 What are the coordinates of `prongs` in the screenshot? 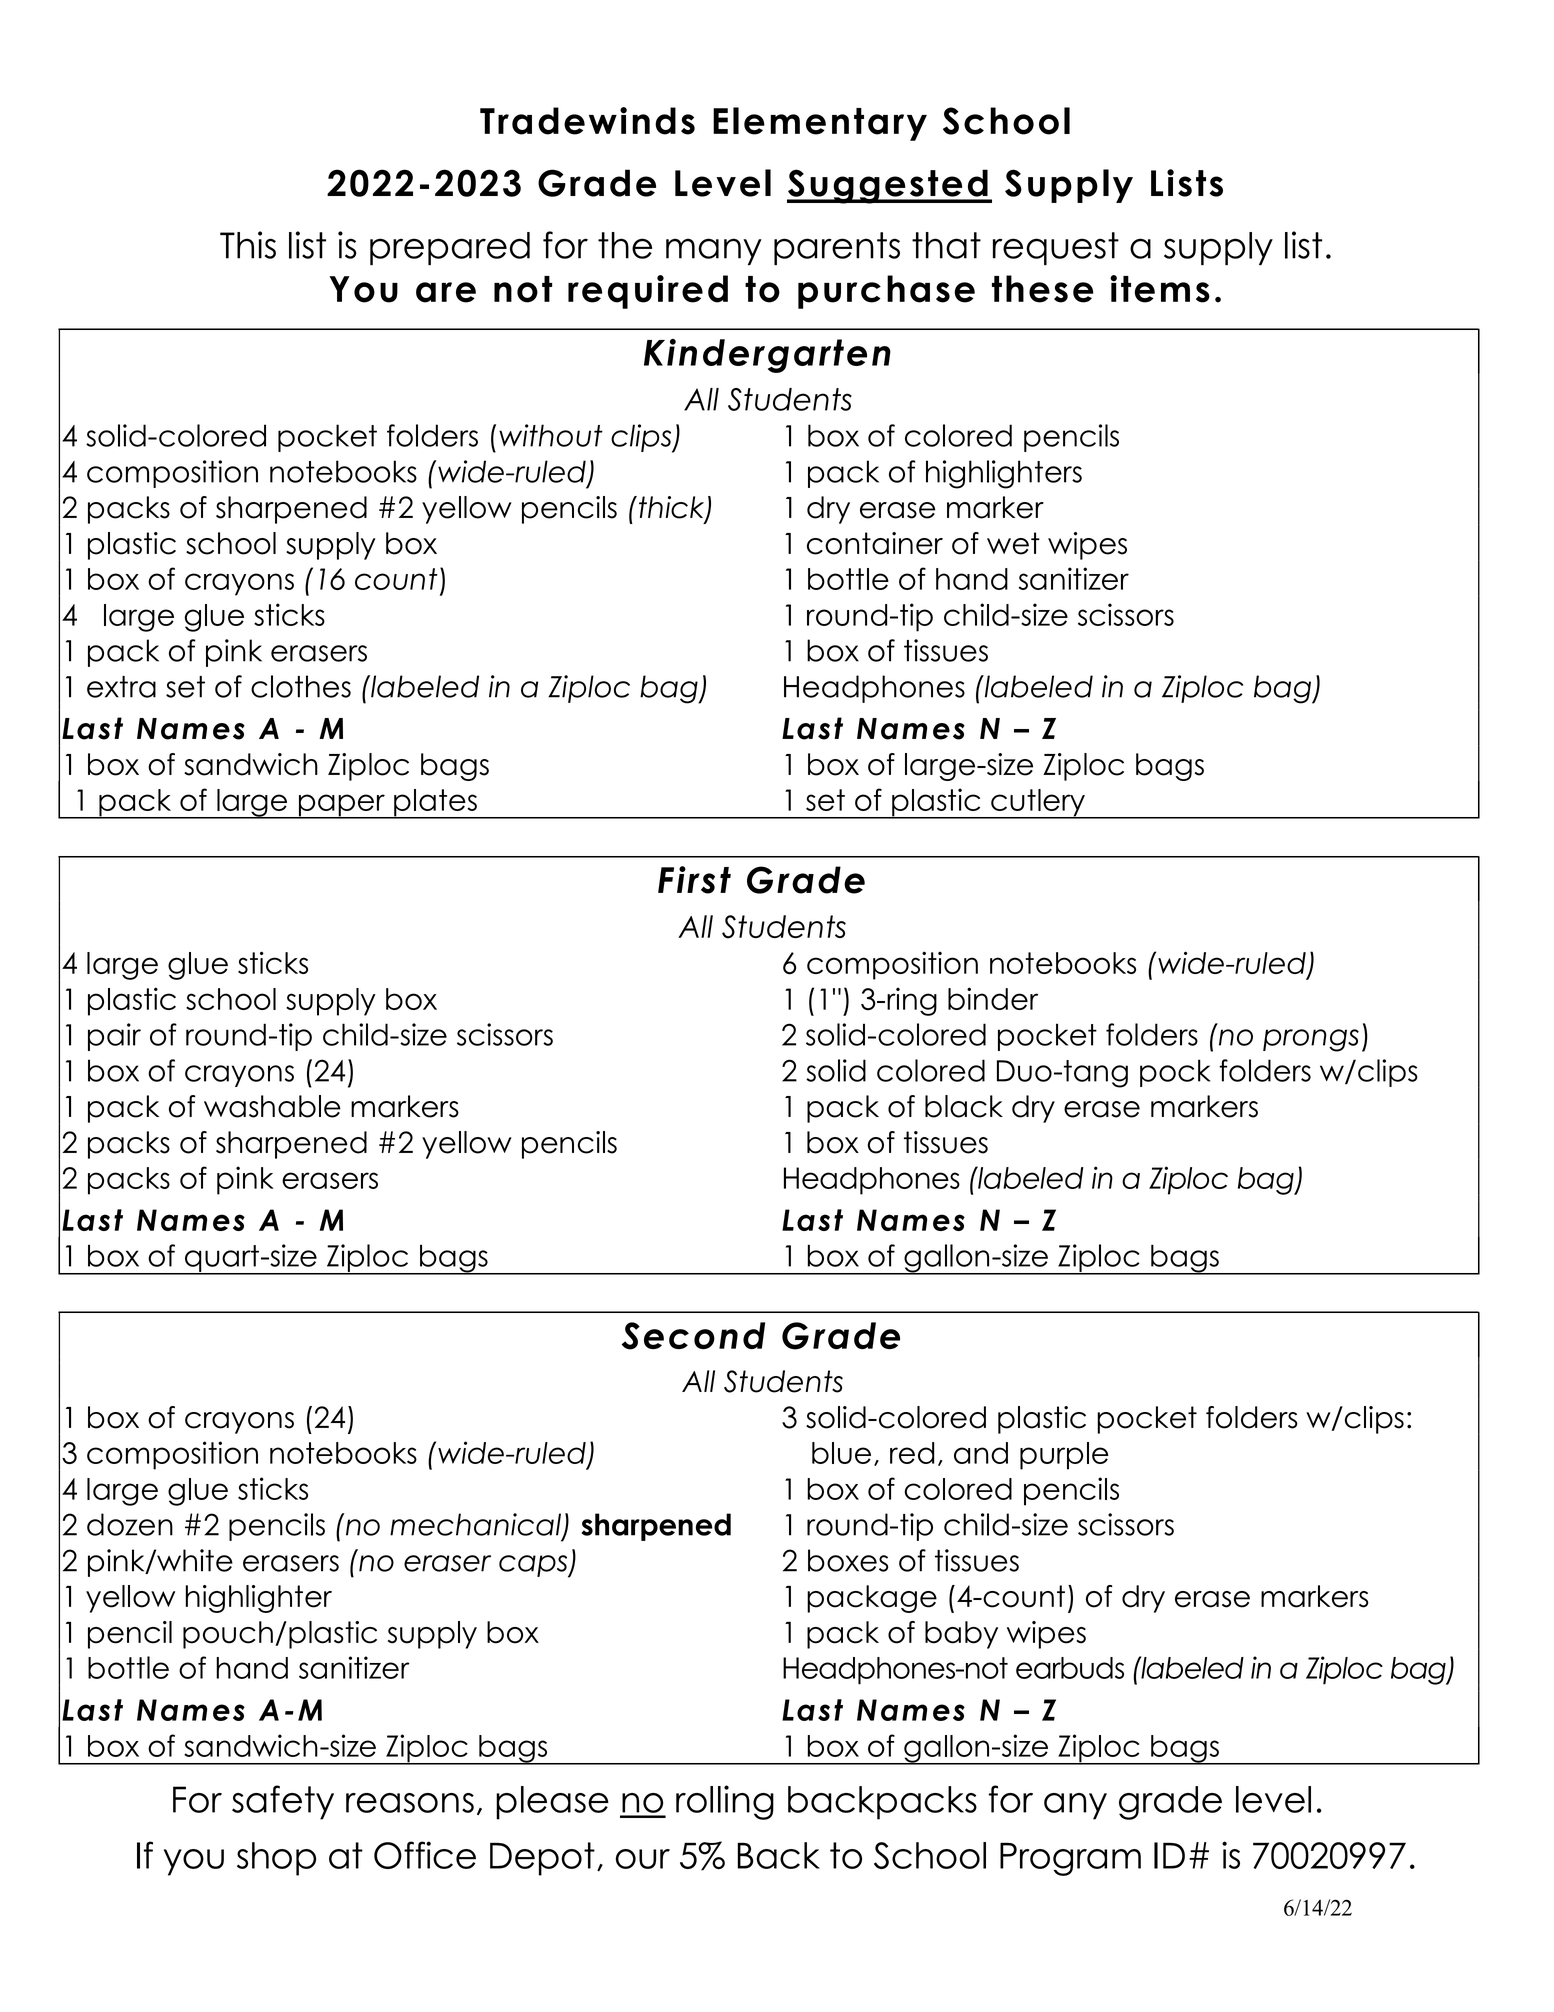 It's located at (1311, 1040).
